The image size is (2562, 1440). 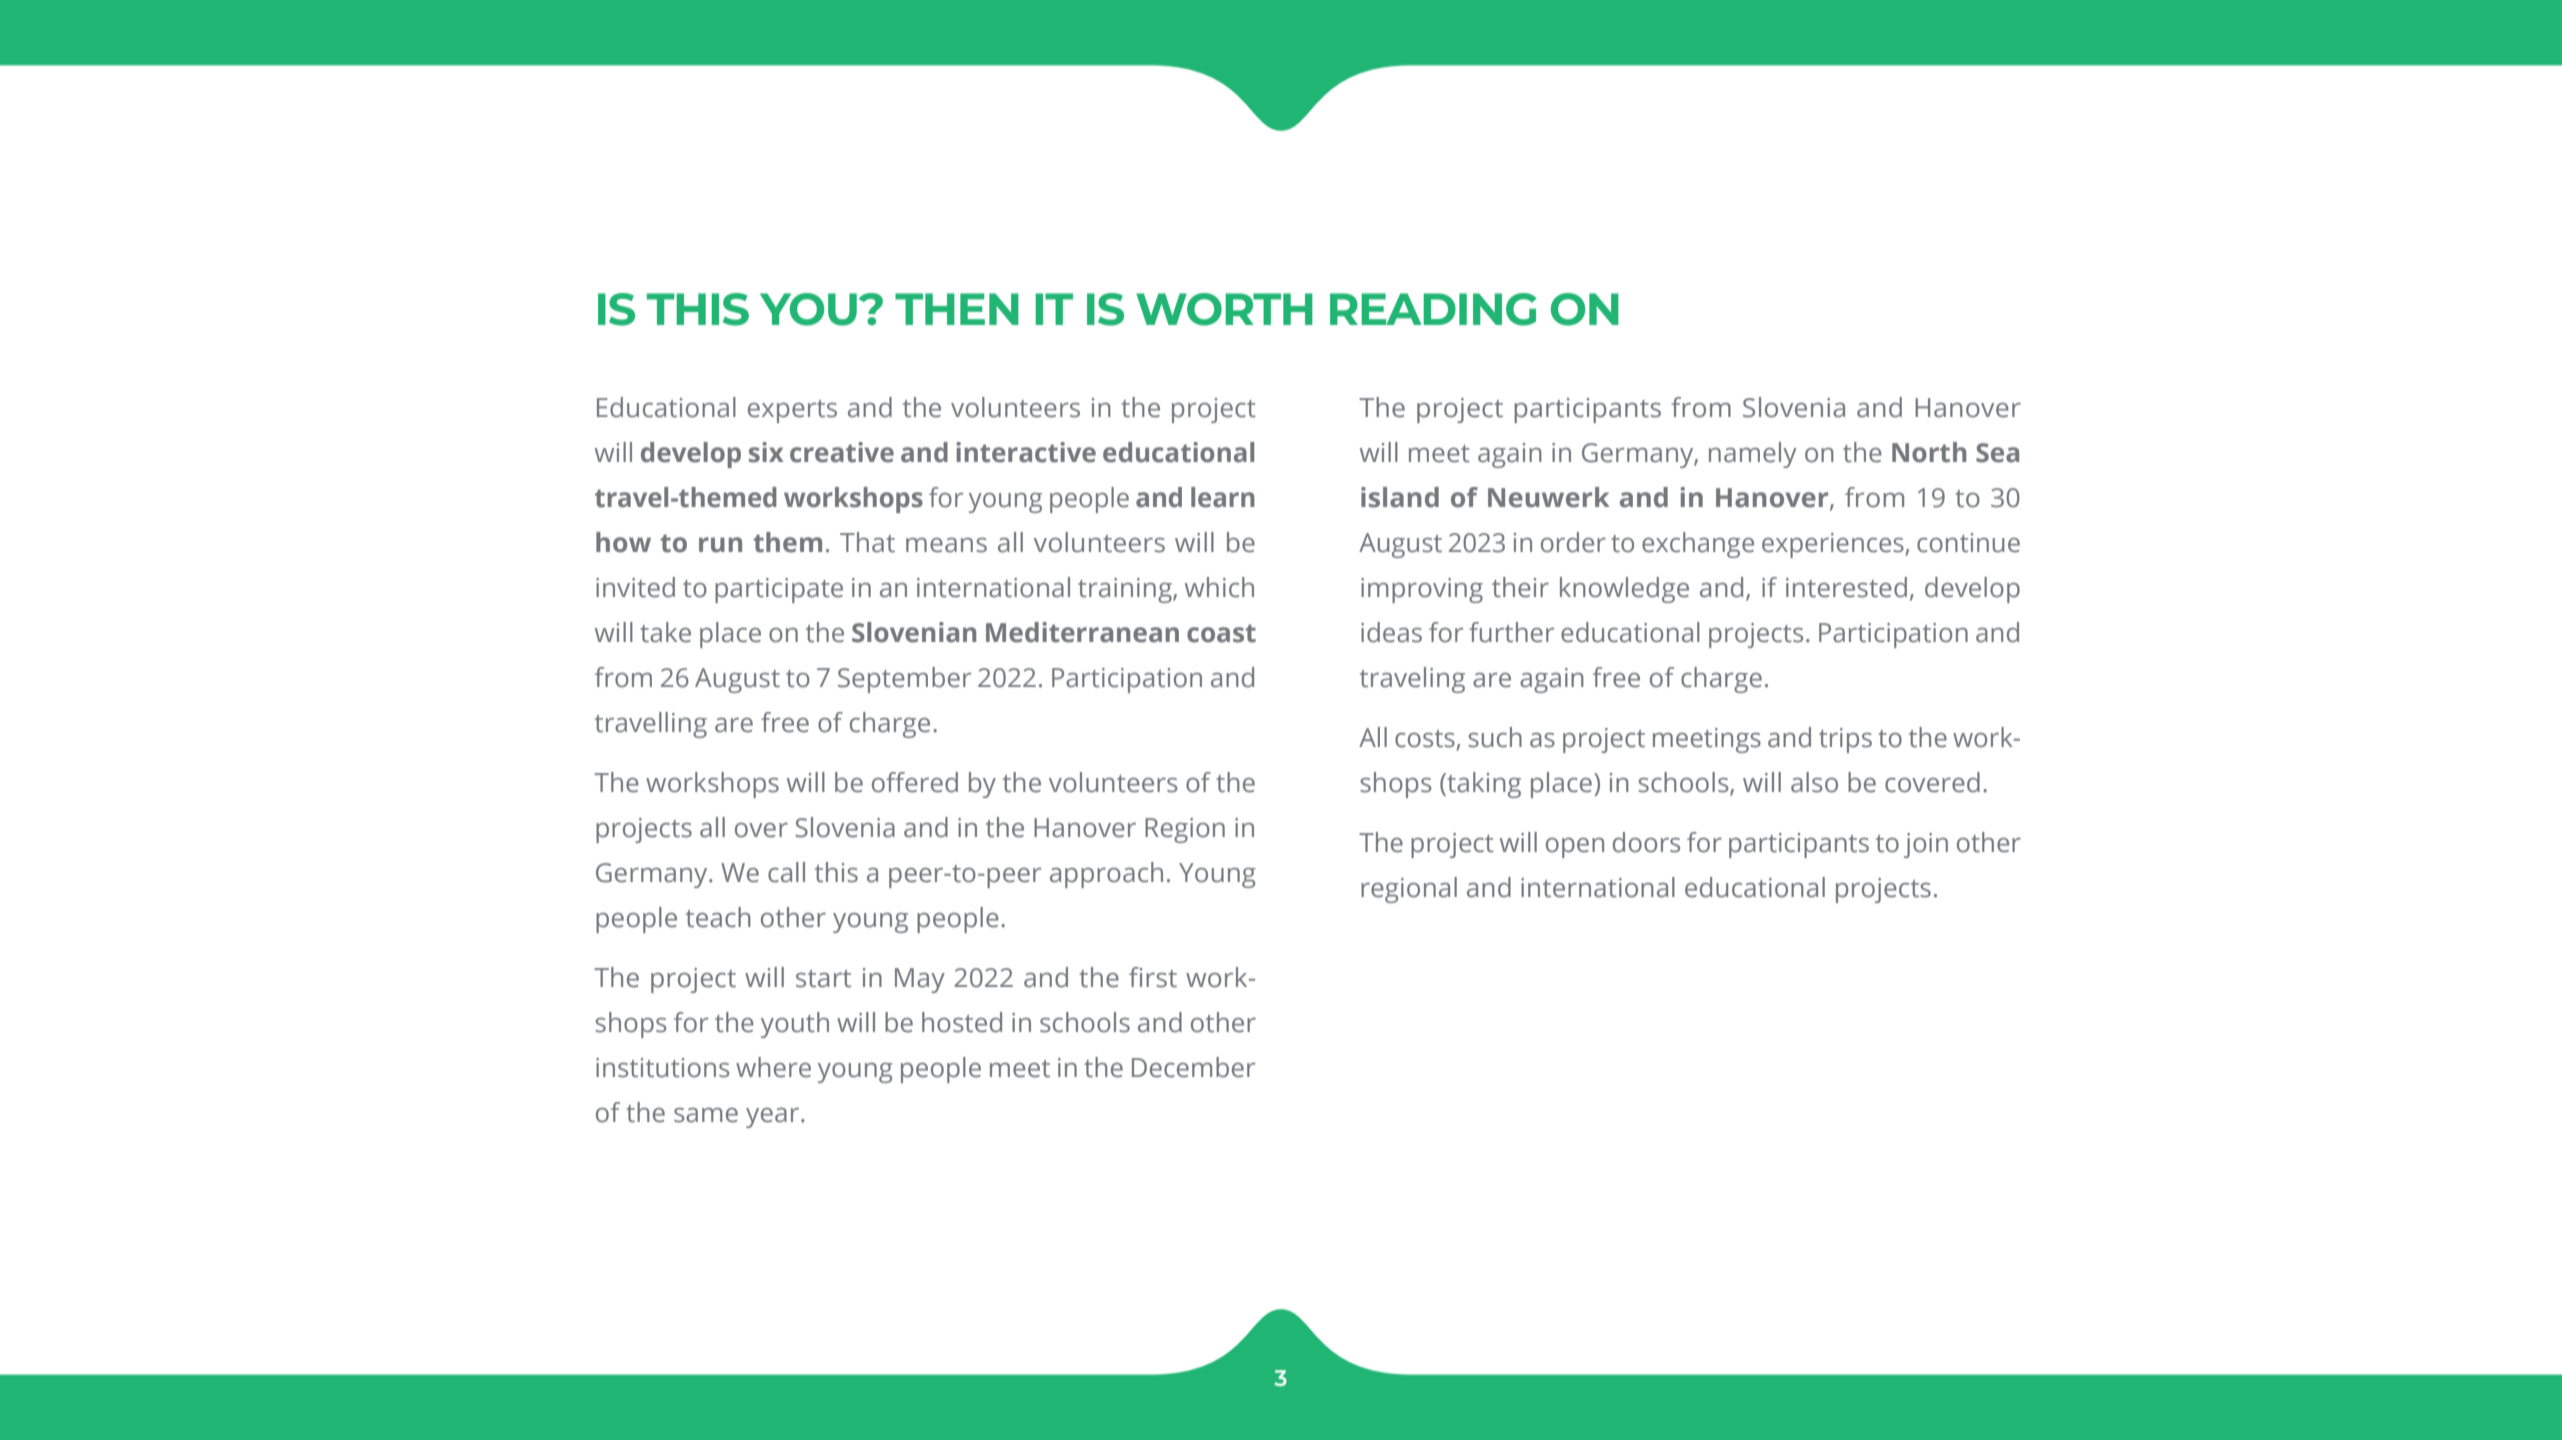 I want to click on costs, so click(x=1425, y=739).
